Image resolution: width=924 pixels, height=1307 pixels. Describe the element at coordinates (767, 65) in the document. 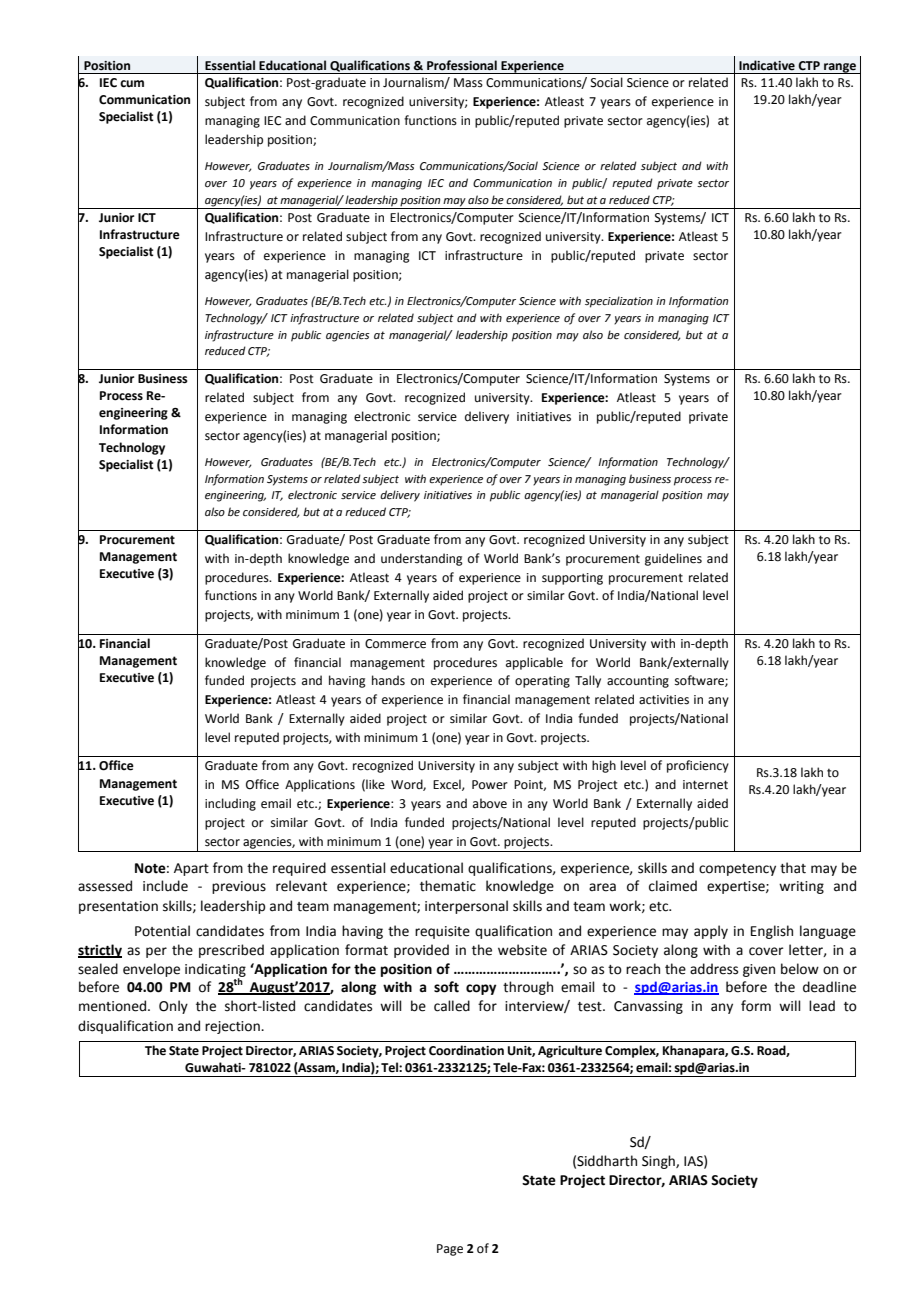

I see `Indicative` at that location.
